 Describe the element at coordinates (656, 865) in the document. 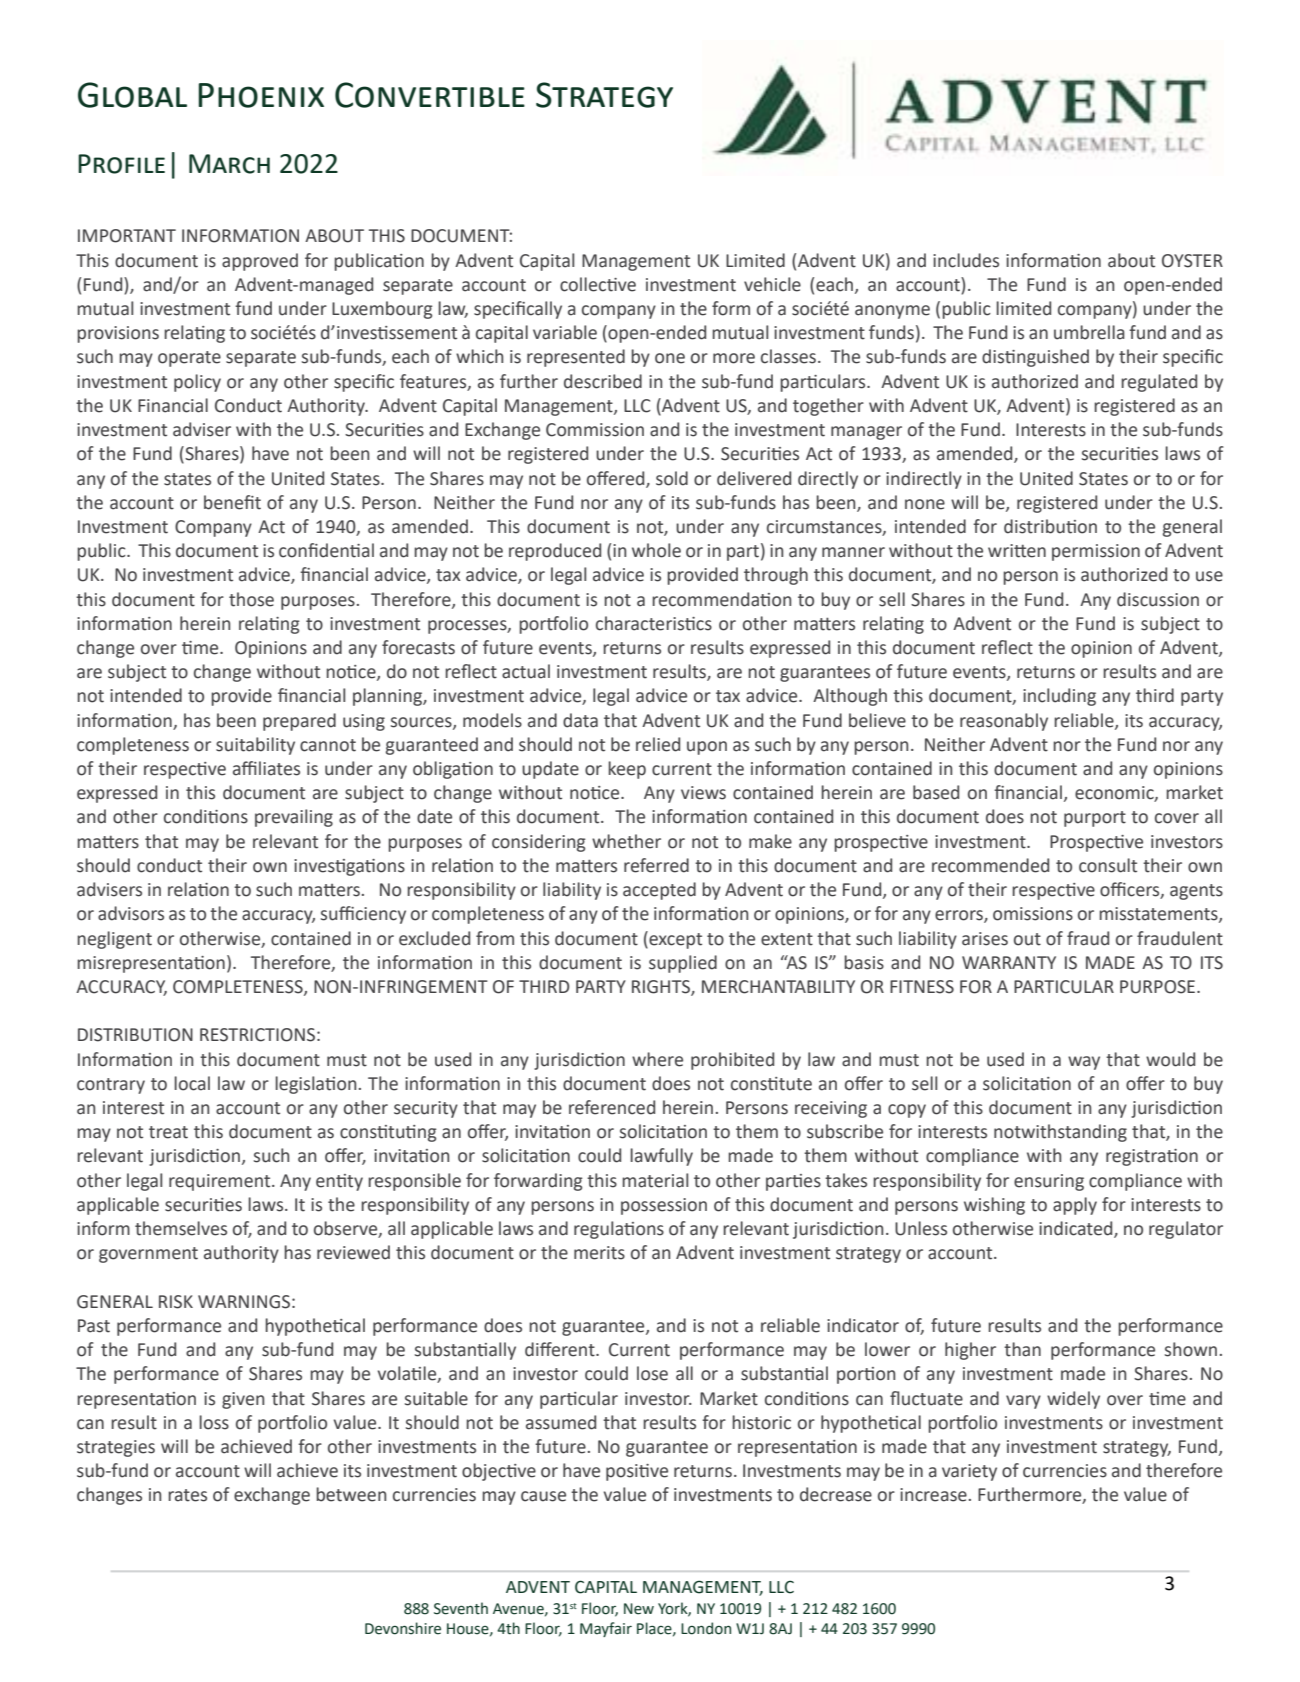

I see `referred` at that location.
